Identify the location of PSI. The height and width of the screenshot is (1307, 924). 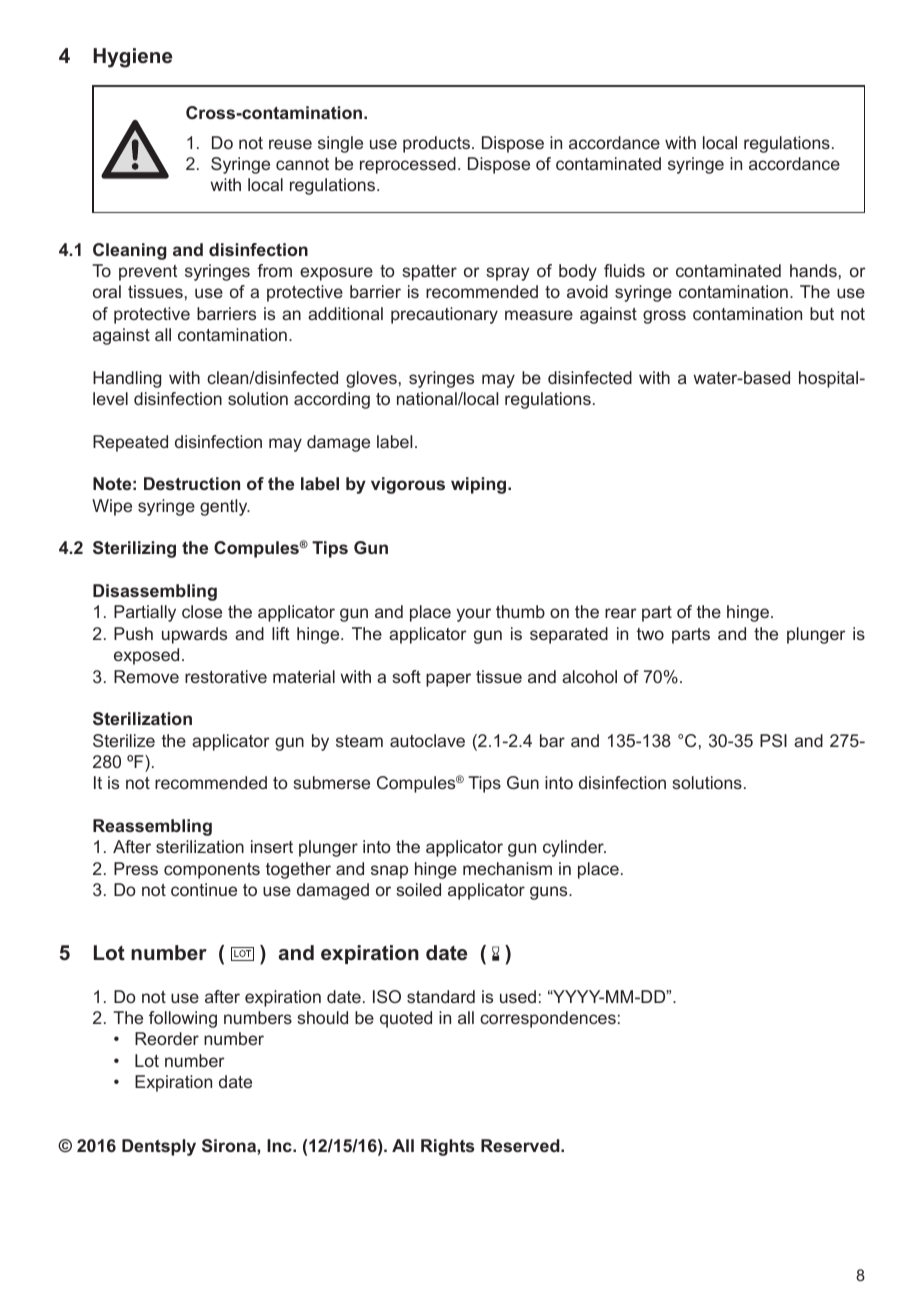
(773, 740).
